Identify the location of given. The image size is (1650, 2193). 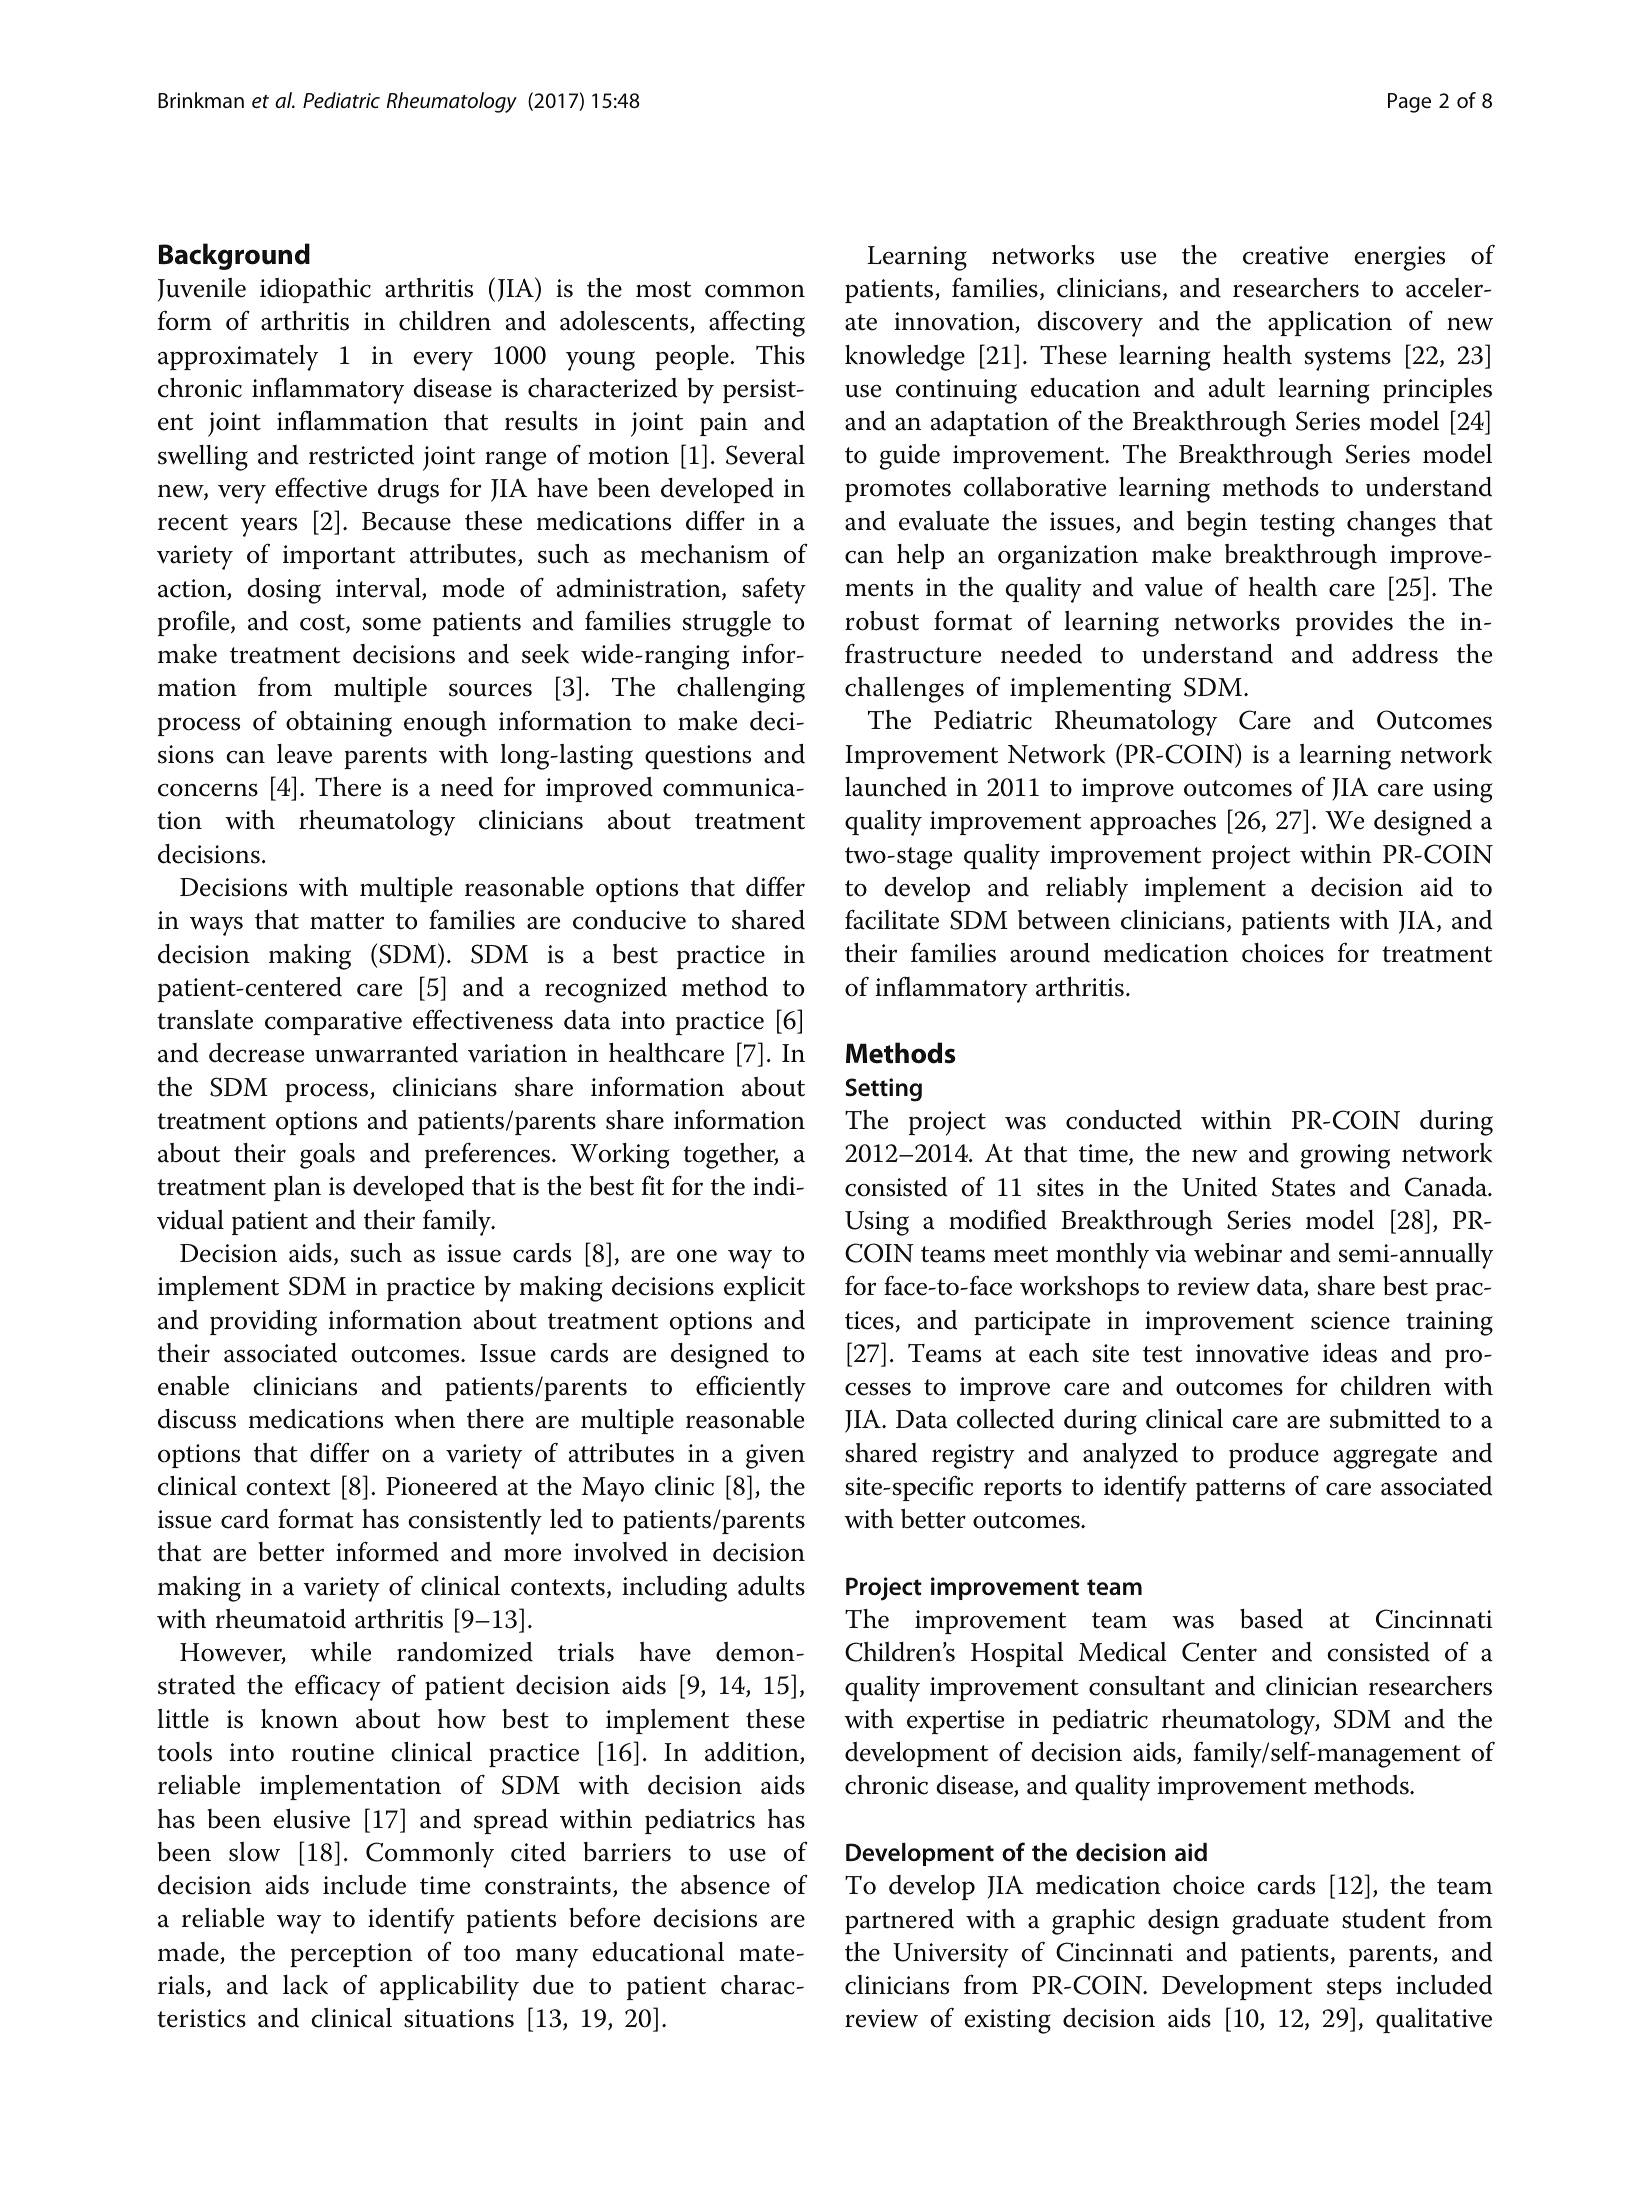
(775, 1456).
